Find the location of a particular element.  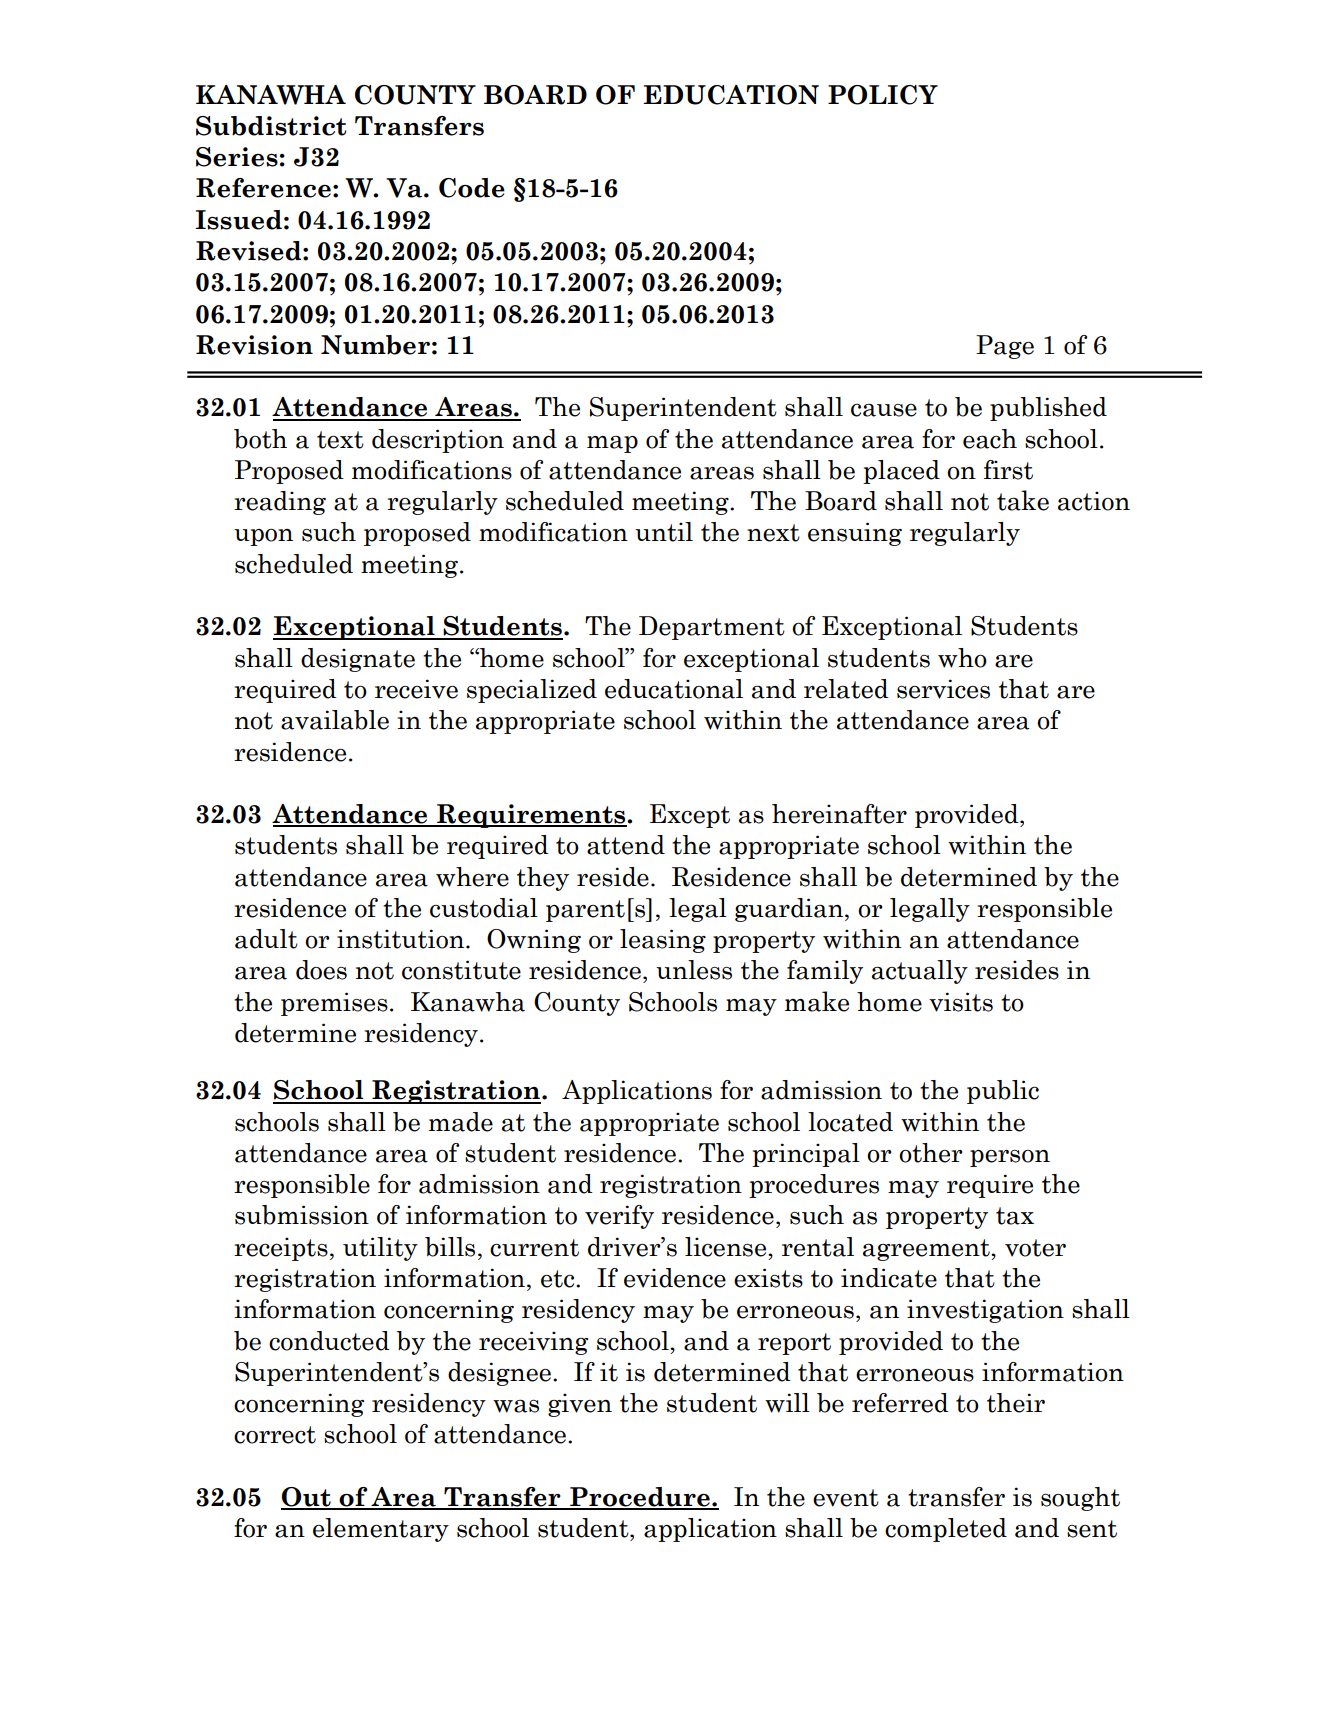

Reference is located at coordinates (263, 188).
